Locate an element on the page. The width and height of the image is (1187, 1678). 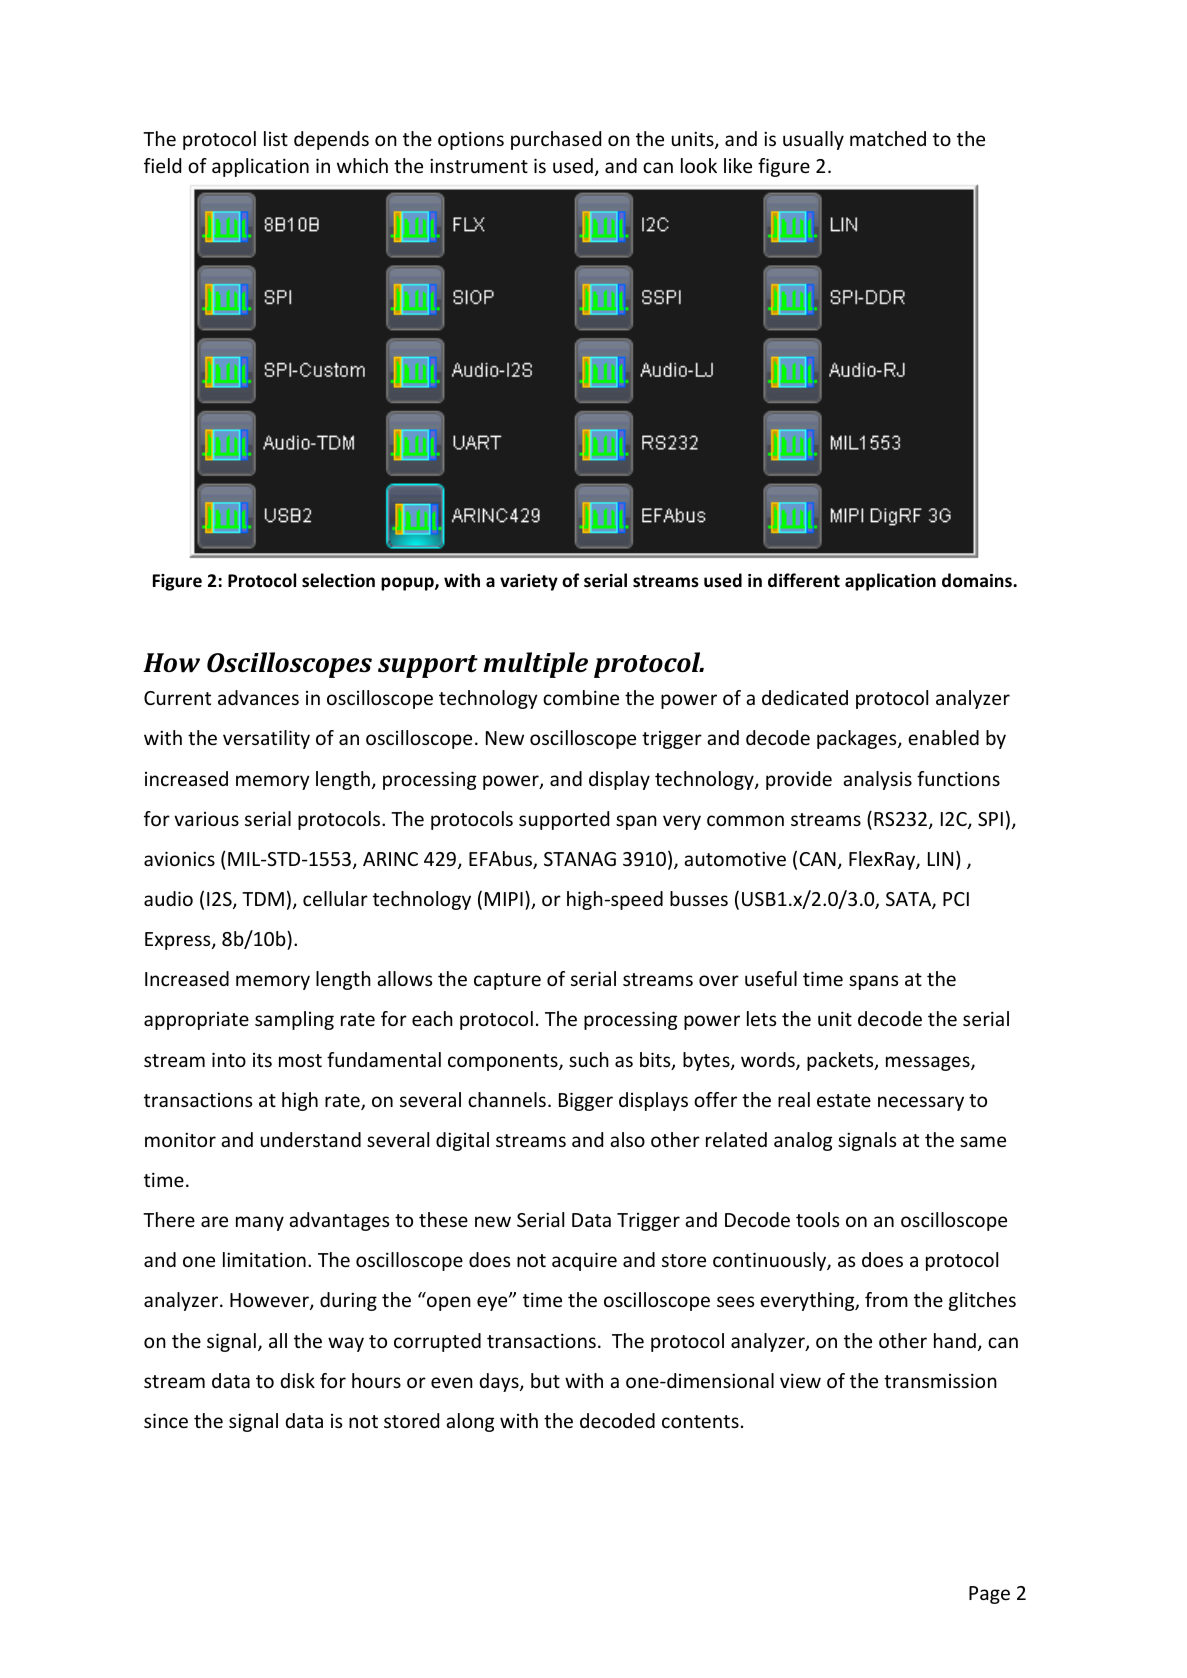
from is located at coordinates (886, 1299).
